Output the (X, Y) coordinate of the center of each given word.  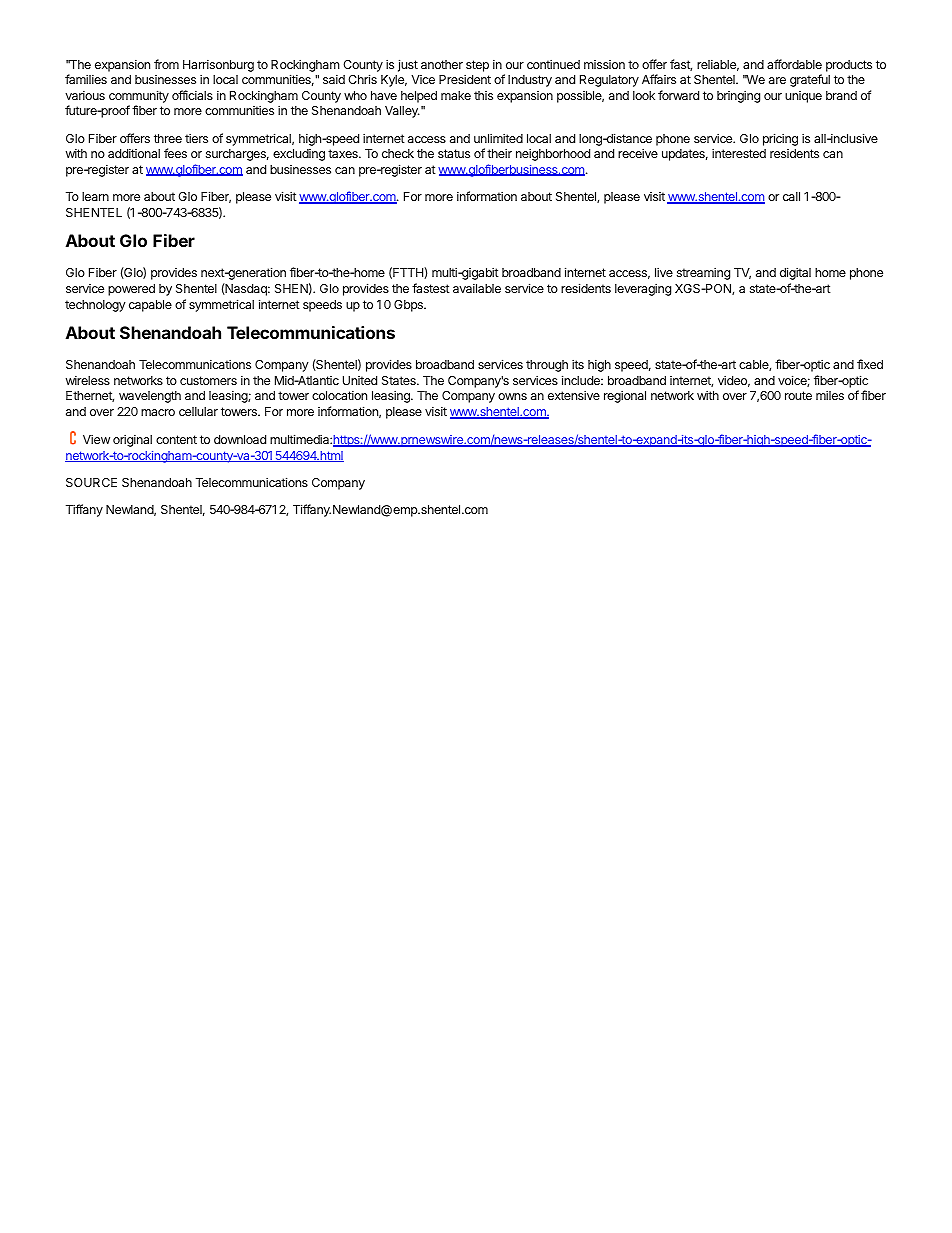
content (176, 439)
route (798, 395)
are (777, 80)
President (465, 79)
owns (512, 396)
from (166, 64)
